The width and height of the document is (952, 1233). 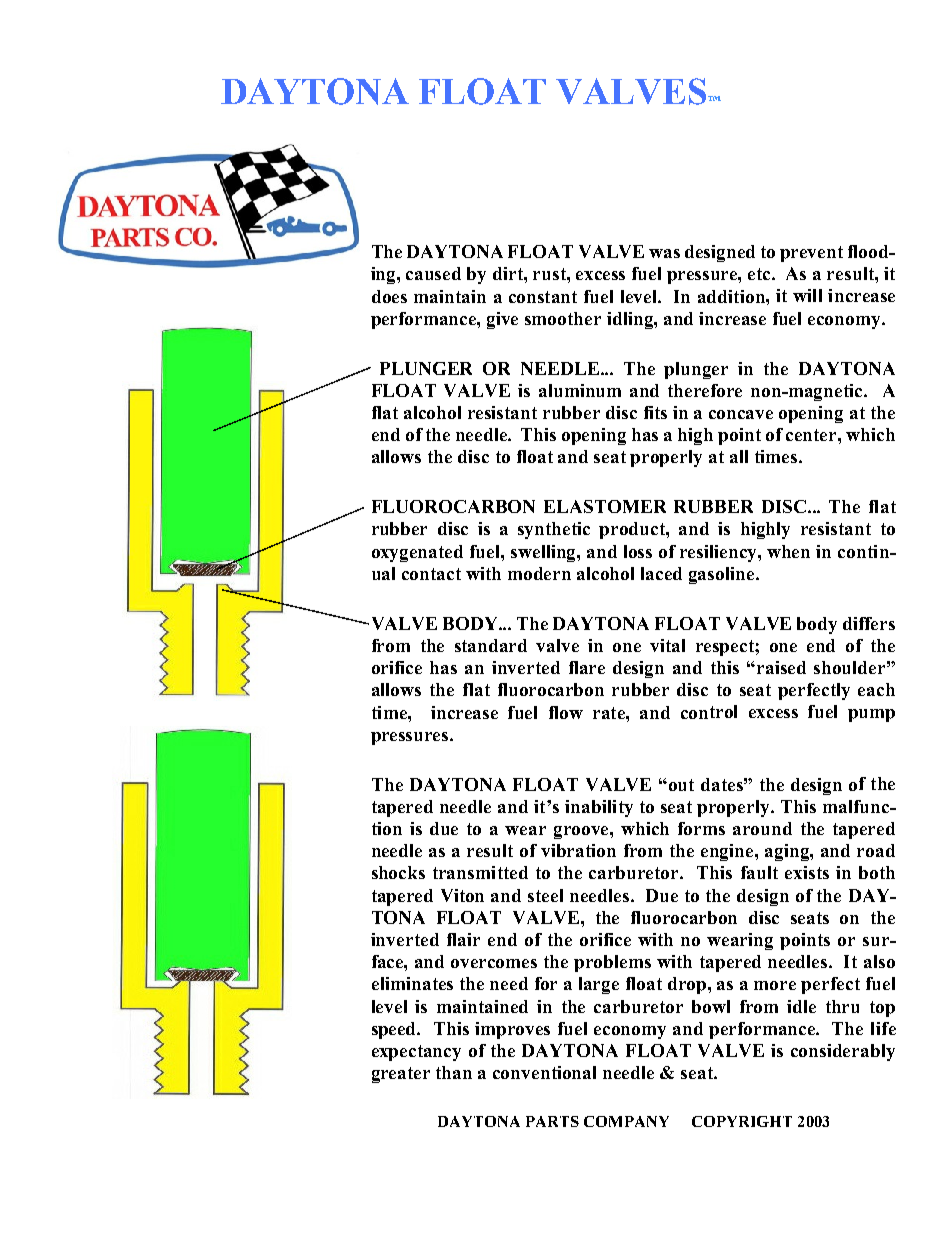 I want to click on was, so click(x=664, y=253).
